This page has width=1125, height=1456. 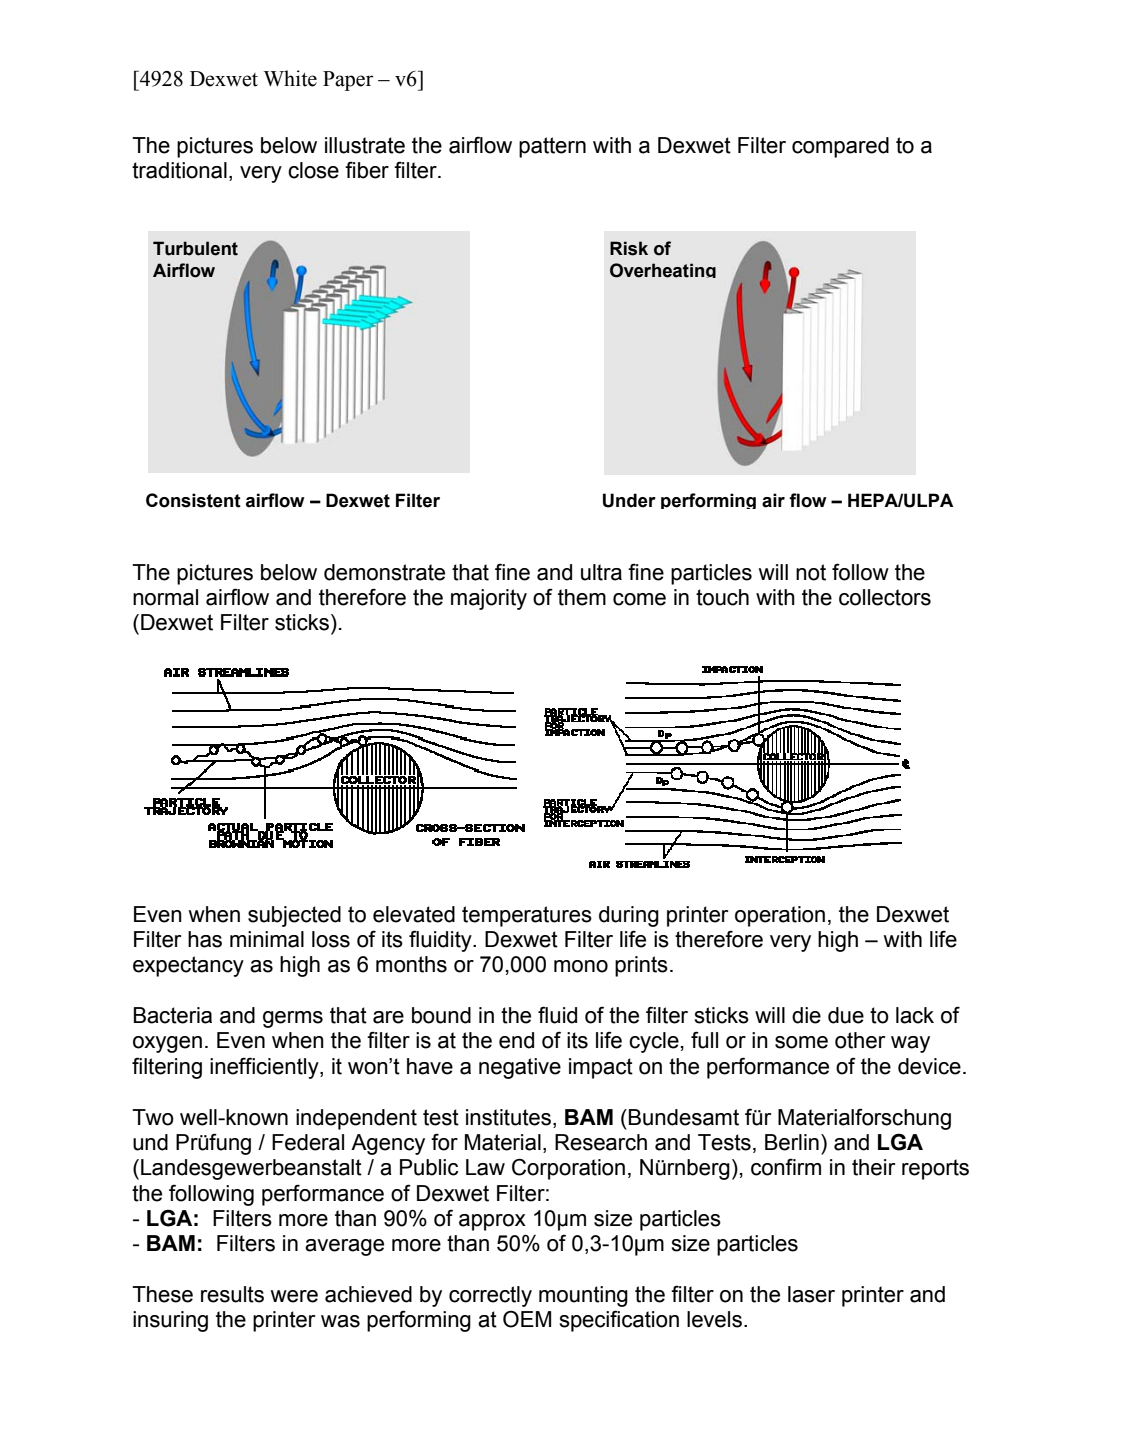 What do you see at coordinates (193, 500) in the page?
I see `Consistent` at bounding box center [193, 500].
